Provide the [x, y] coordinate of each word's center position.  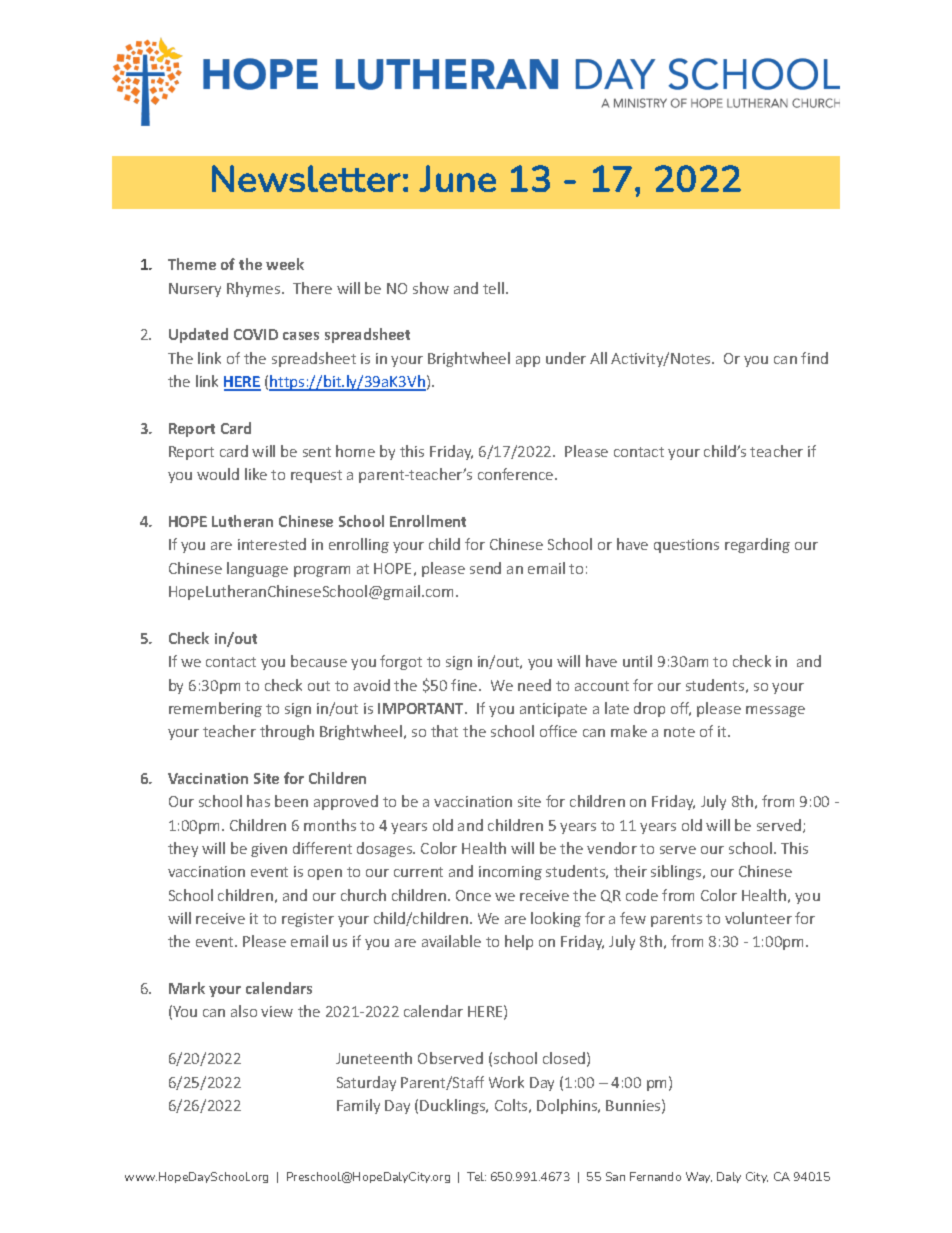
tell [493, 288]
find [814, 358]
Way [699, 1177]
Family [358, 1106]
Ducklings [454, 1106]
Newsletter [306, 178]
